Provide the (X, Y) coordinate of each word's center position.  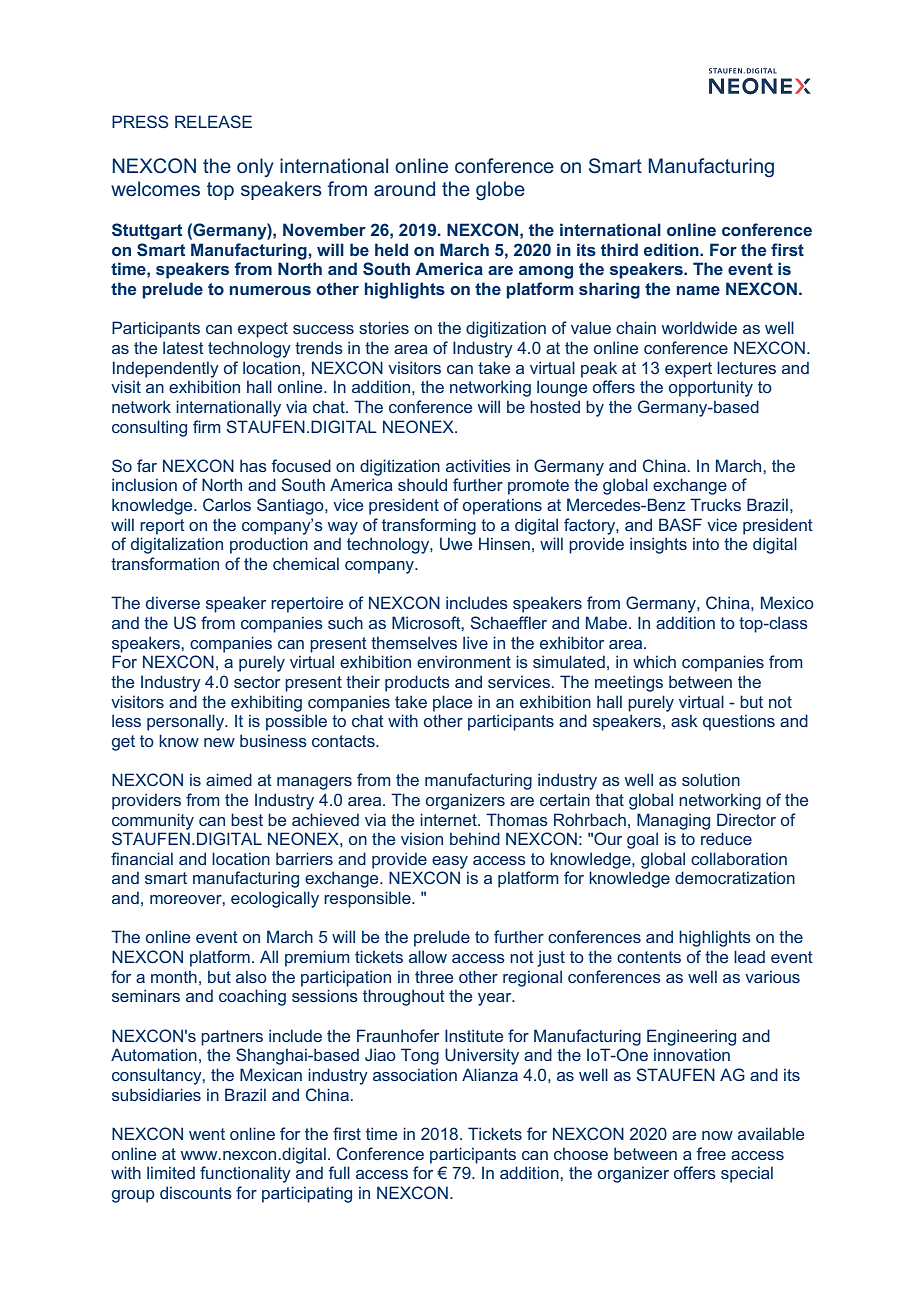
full (339, 1172)
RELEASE (213, 121)
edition (672, 249)
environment (464, 661)
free (711, 1153)
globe (500, 190)
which (654, 661)
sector (257, 682)
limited (171, 1172)
